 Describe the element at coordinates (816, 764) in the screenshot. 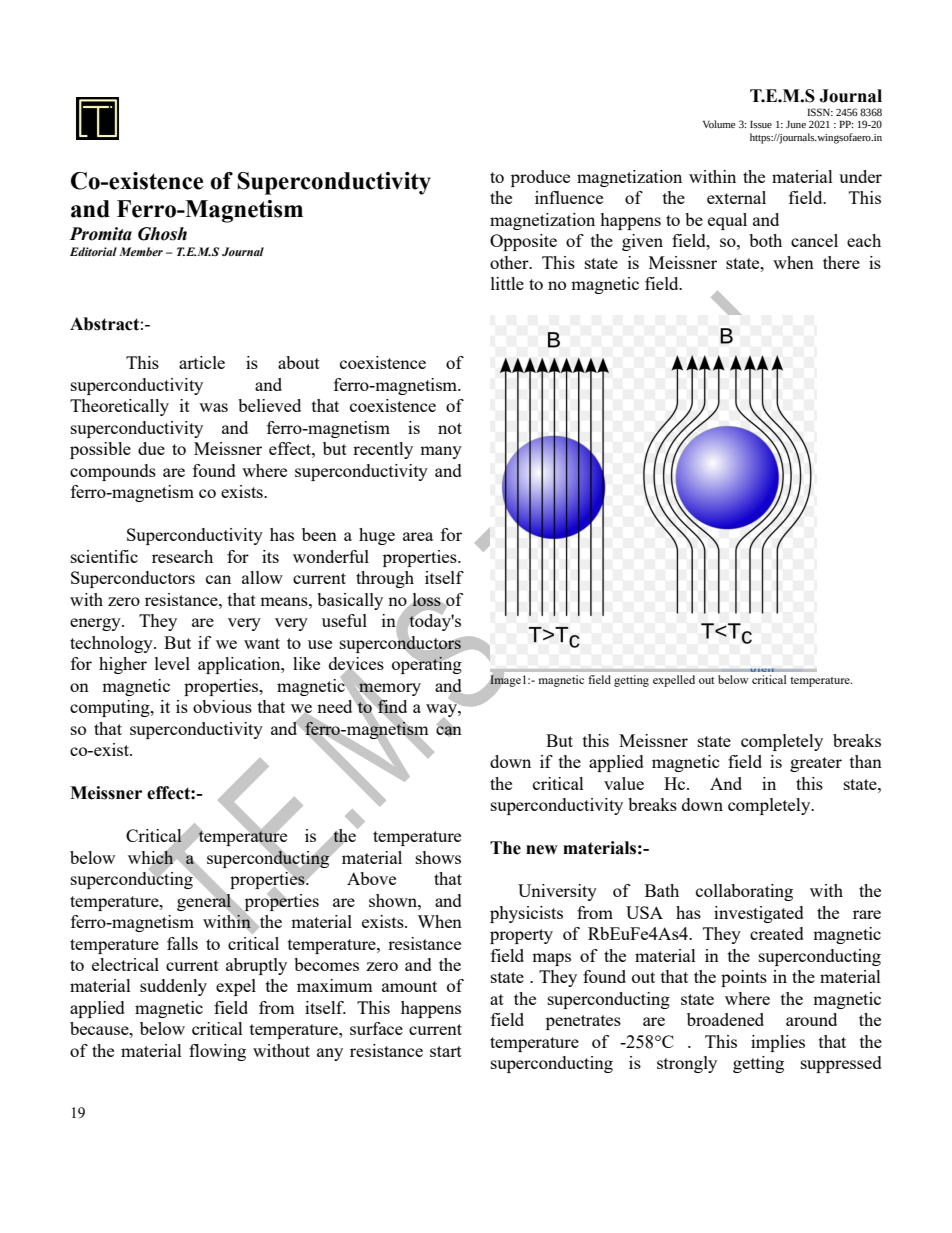

I see `greater` at that location.
